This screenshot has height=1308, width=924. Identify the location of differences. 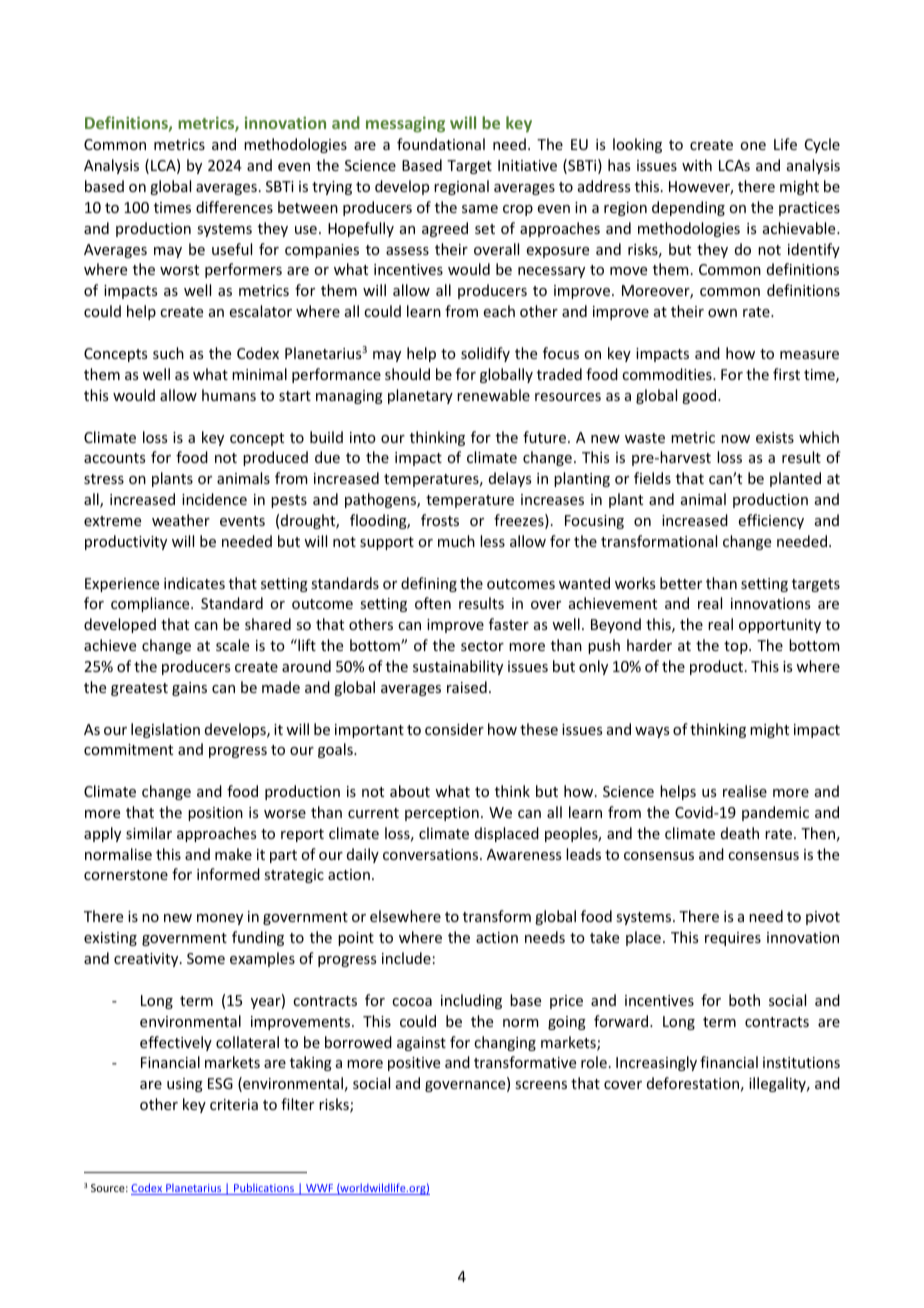
(234, 207).
